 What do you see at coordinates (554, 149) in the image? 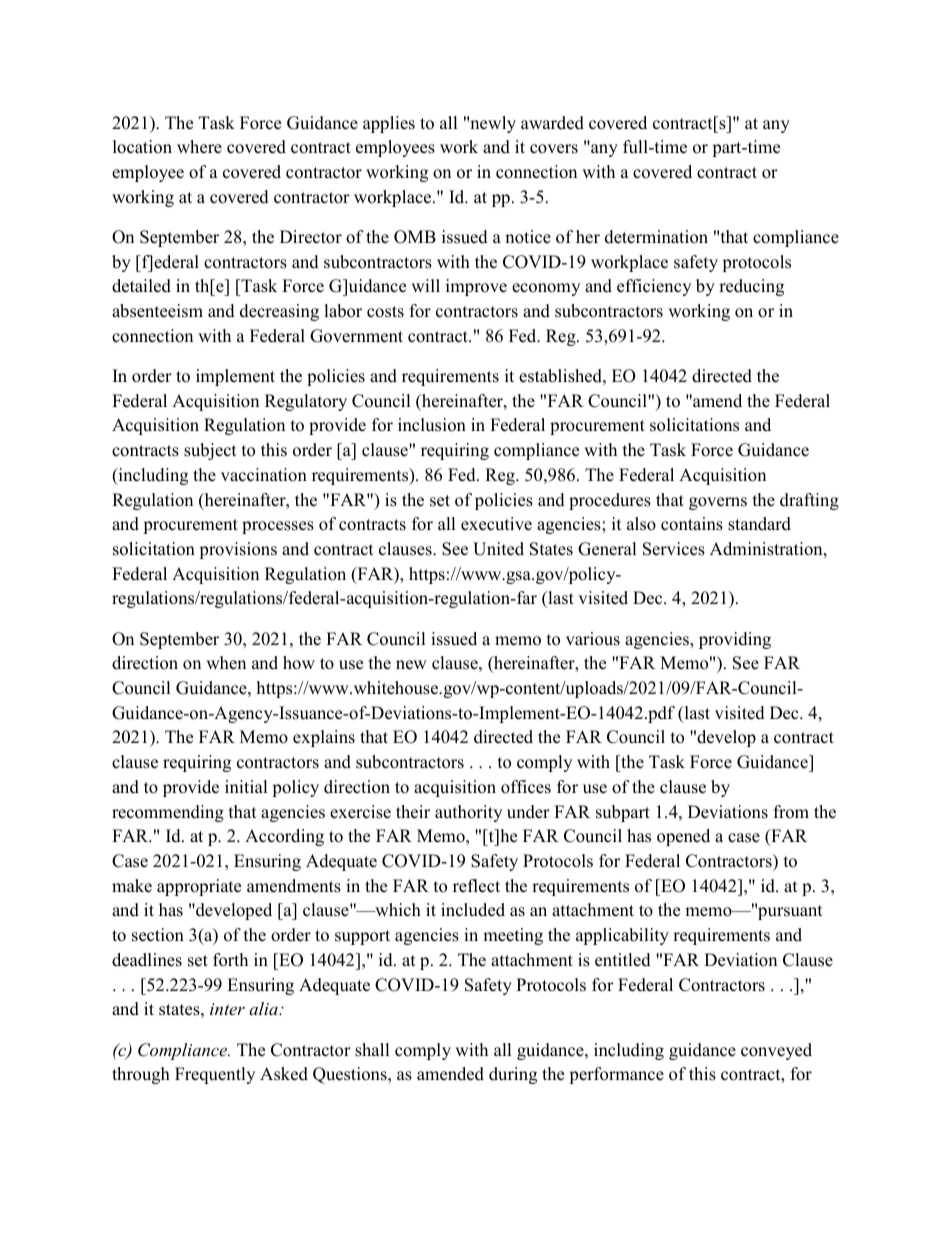
I see `covers` at bounding box center [554, 149].
